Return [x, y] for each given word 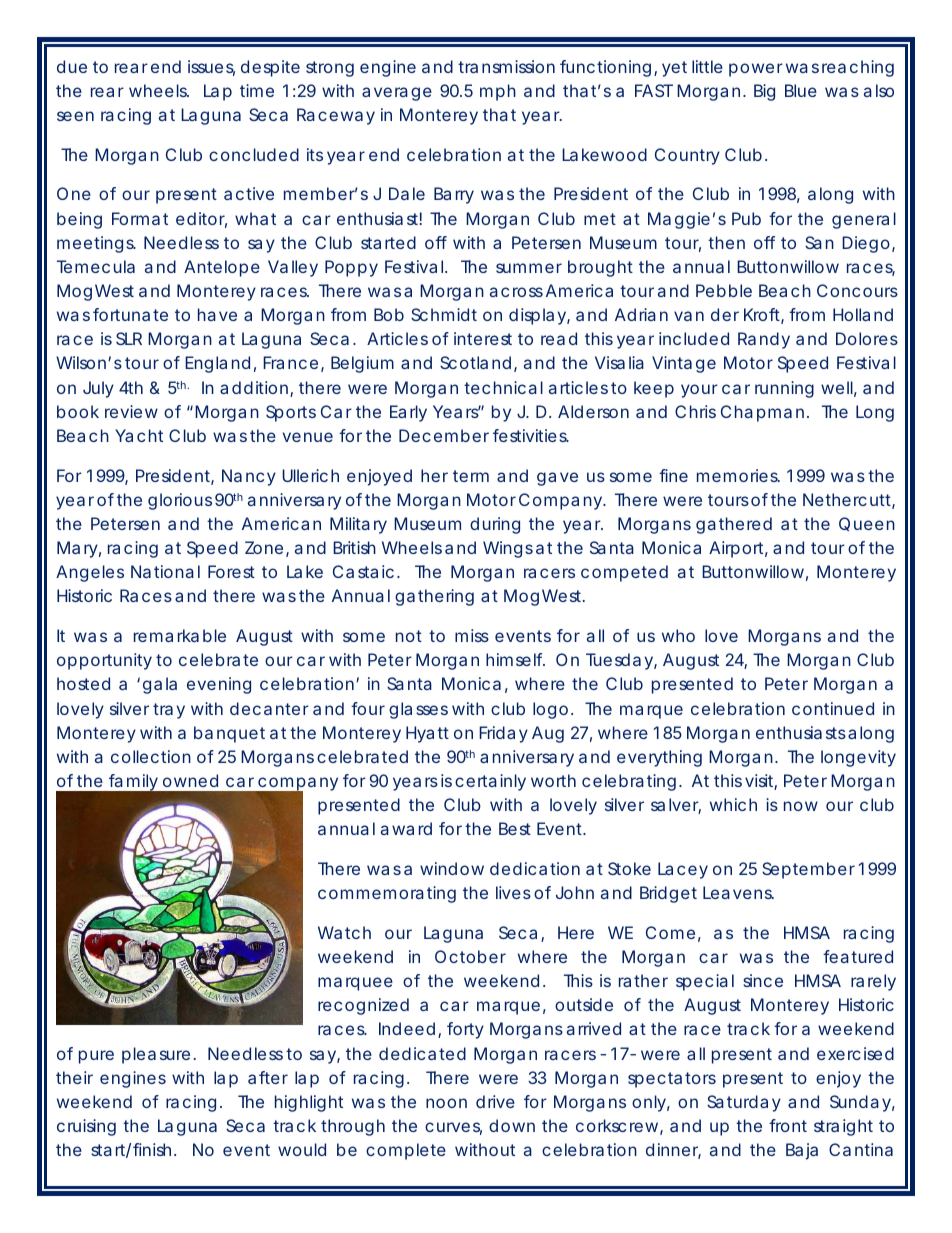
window [452, 868]
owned [190, 780]
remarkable [180, 635]
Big [764, 92]
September [808, 870]
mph [498, 92]
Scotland [475, 362]
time [257, 90]
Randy [764, 340]
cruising [86, 1127]
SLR [129, 338]
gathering [434, 597]
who [678, 635]
